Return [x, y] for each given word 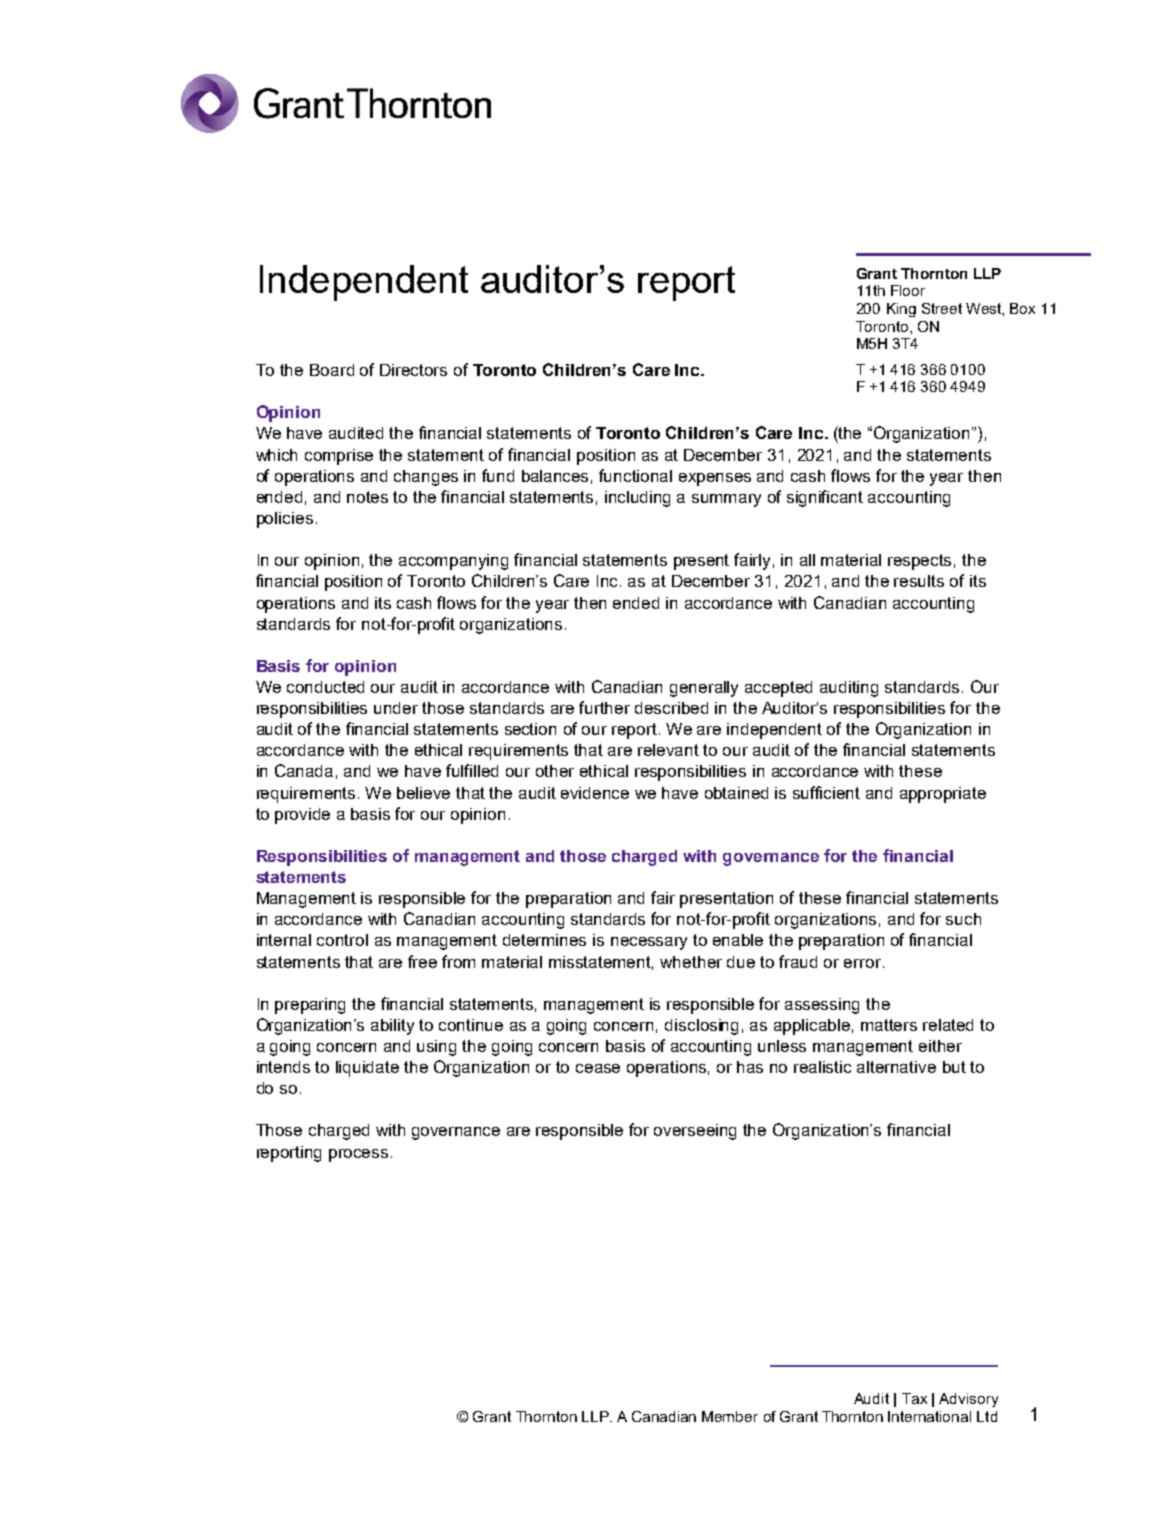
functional [635, 475]
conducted [325, 687]
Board [332, 370]
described [671, 708]
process [358, 1155]
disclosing [701, 1027]
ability [392, 1027]
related [948, 1025]
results [919, 581]
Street [942, 308]
